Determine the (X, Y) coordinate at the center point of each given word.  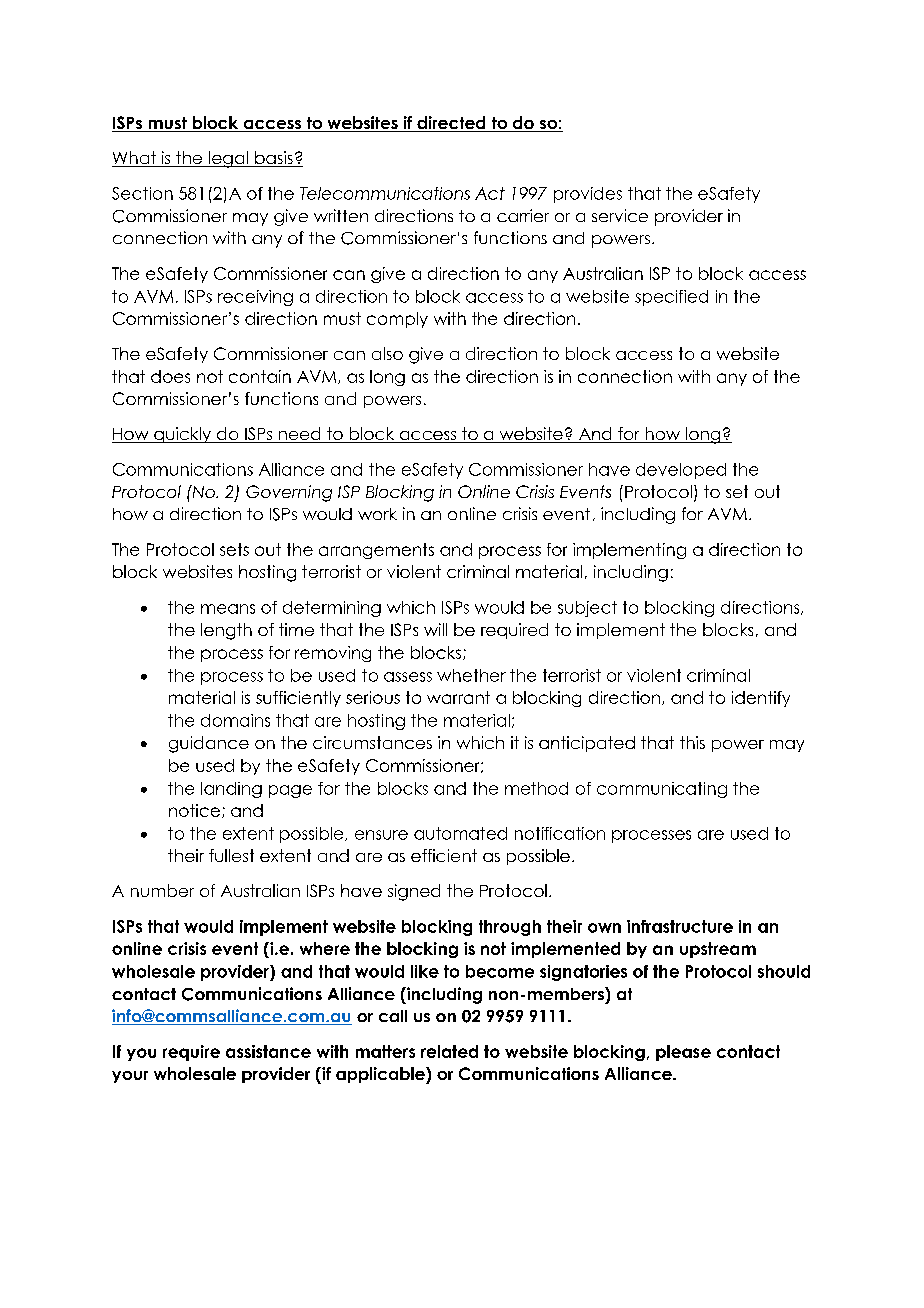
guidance (209, 744)
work (377, 514)
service (620, 215)
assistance (268, 1051)
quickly (182, 435)
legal (228, 159)
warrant (458, 697)
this (692, 742)
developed (681, 471)
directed (451, 124)
